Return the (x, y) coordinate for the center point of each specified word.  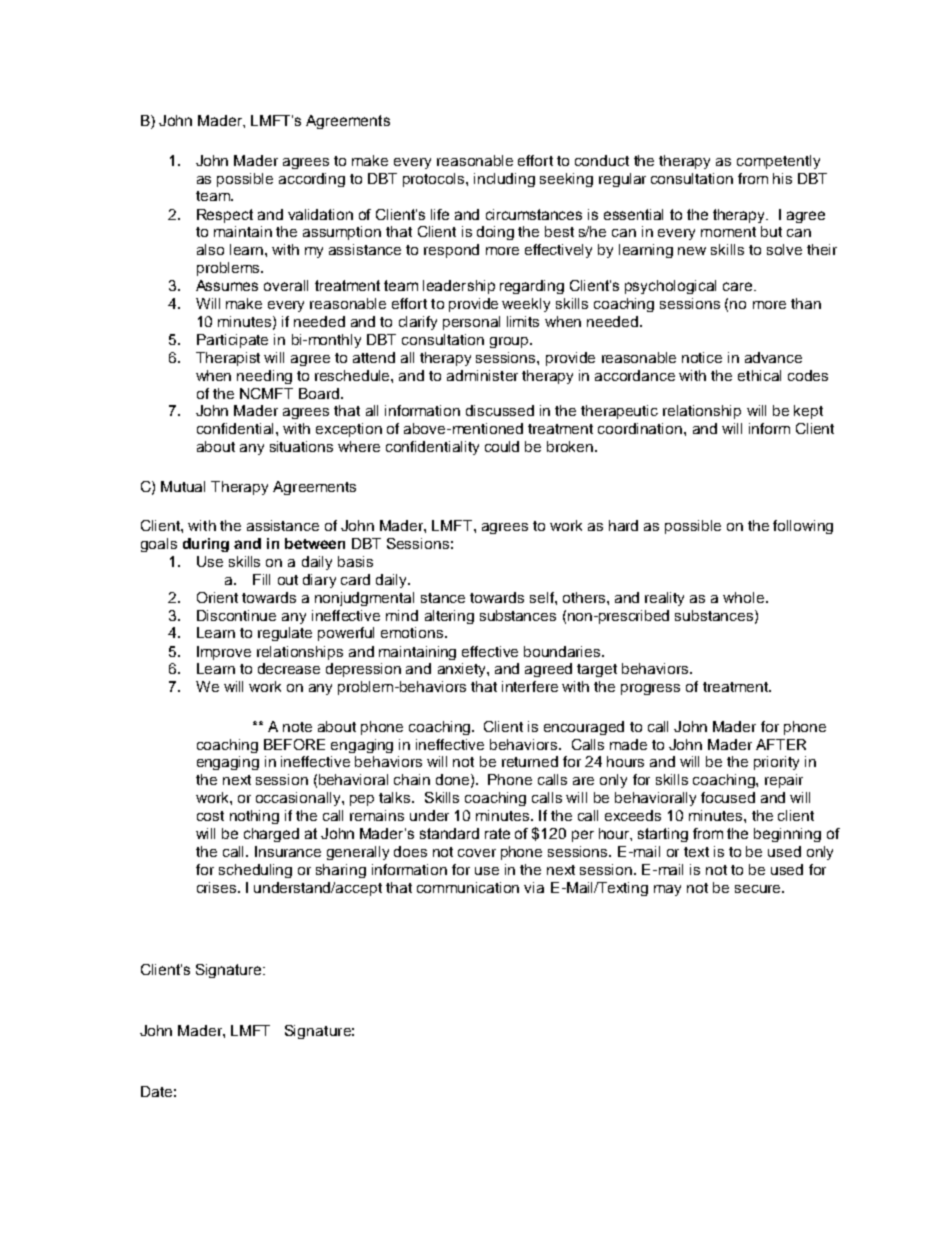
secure (759, 889)
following (803, 527)
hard (623, 525)
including (504, 180)
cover (477, 853)
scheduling (255, 871)
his (782, 178)
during (206, 545)
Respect (225, 216)
